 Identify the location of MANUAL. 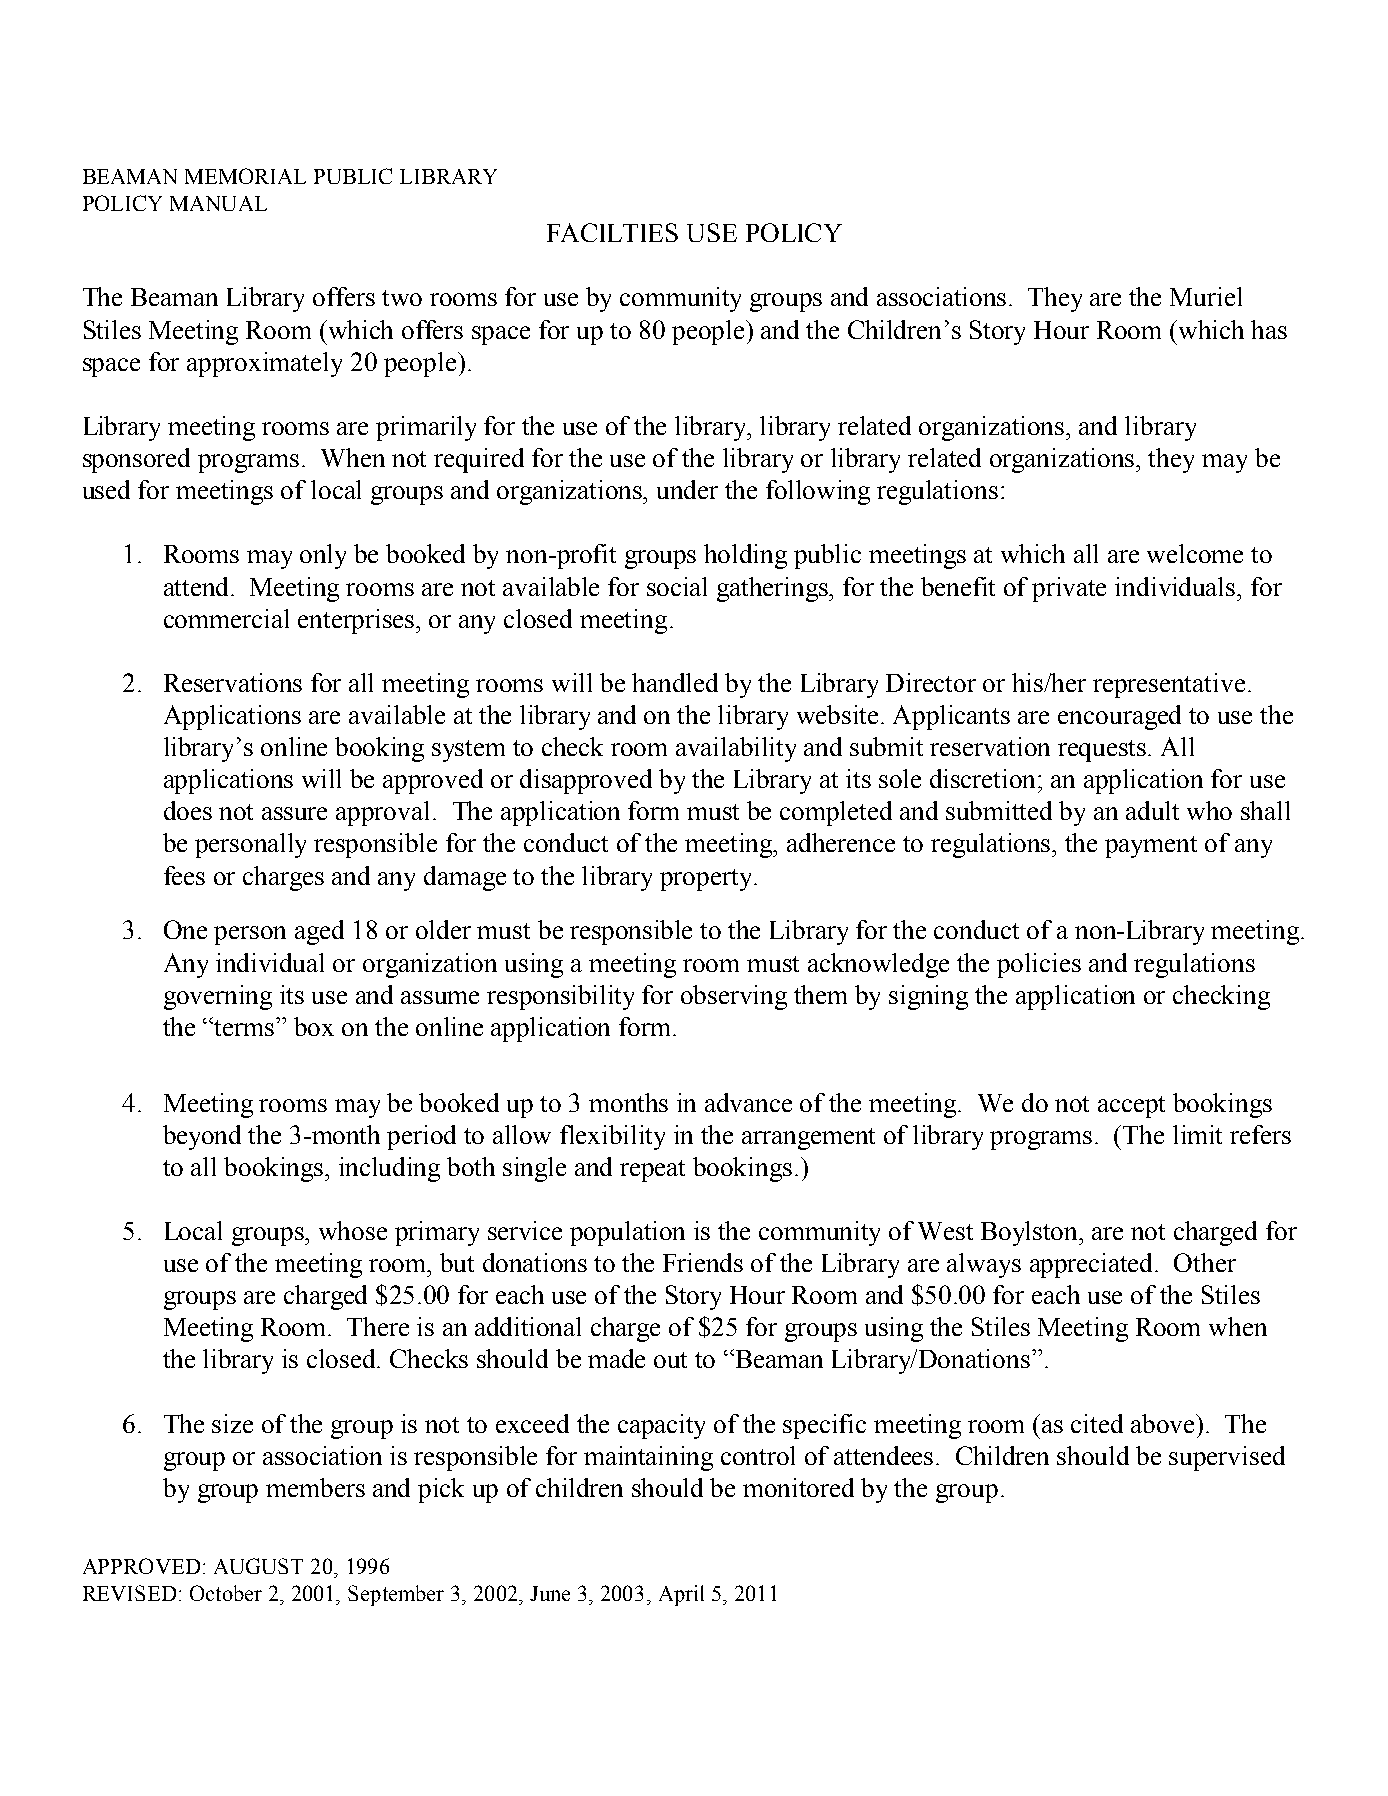
(218, 203).
